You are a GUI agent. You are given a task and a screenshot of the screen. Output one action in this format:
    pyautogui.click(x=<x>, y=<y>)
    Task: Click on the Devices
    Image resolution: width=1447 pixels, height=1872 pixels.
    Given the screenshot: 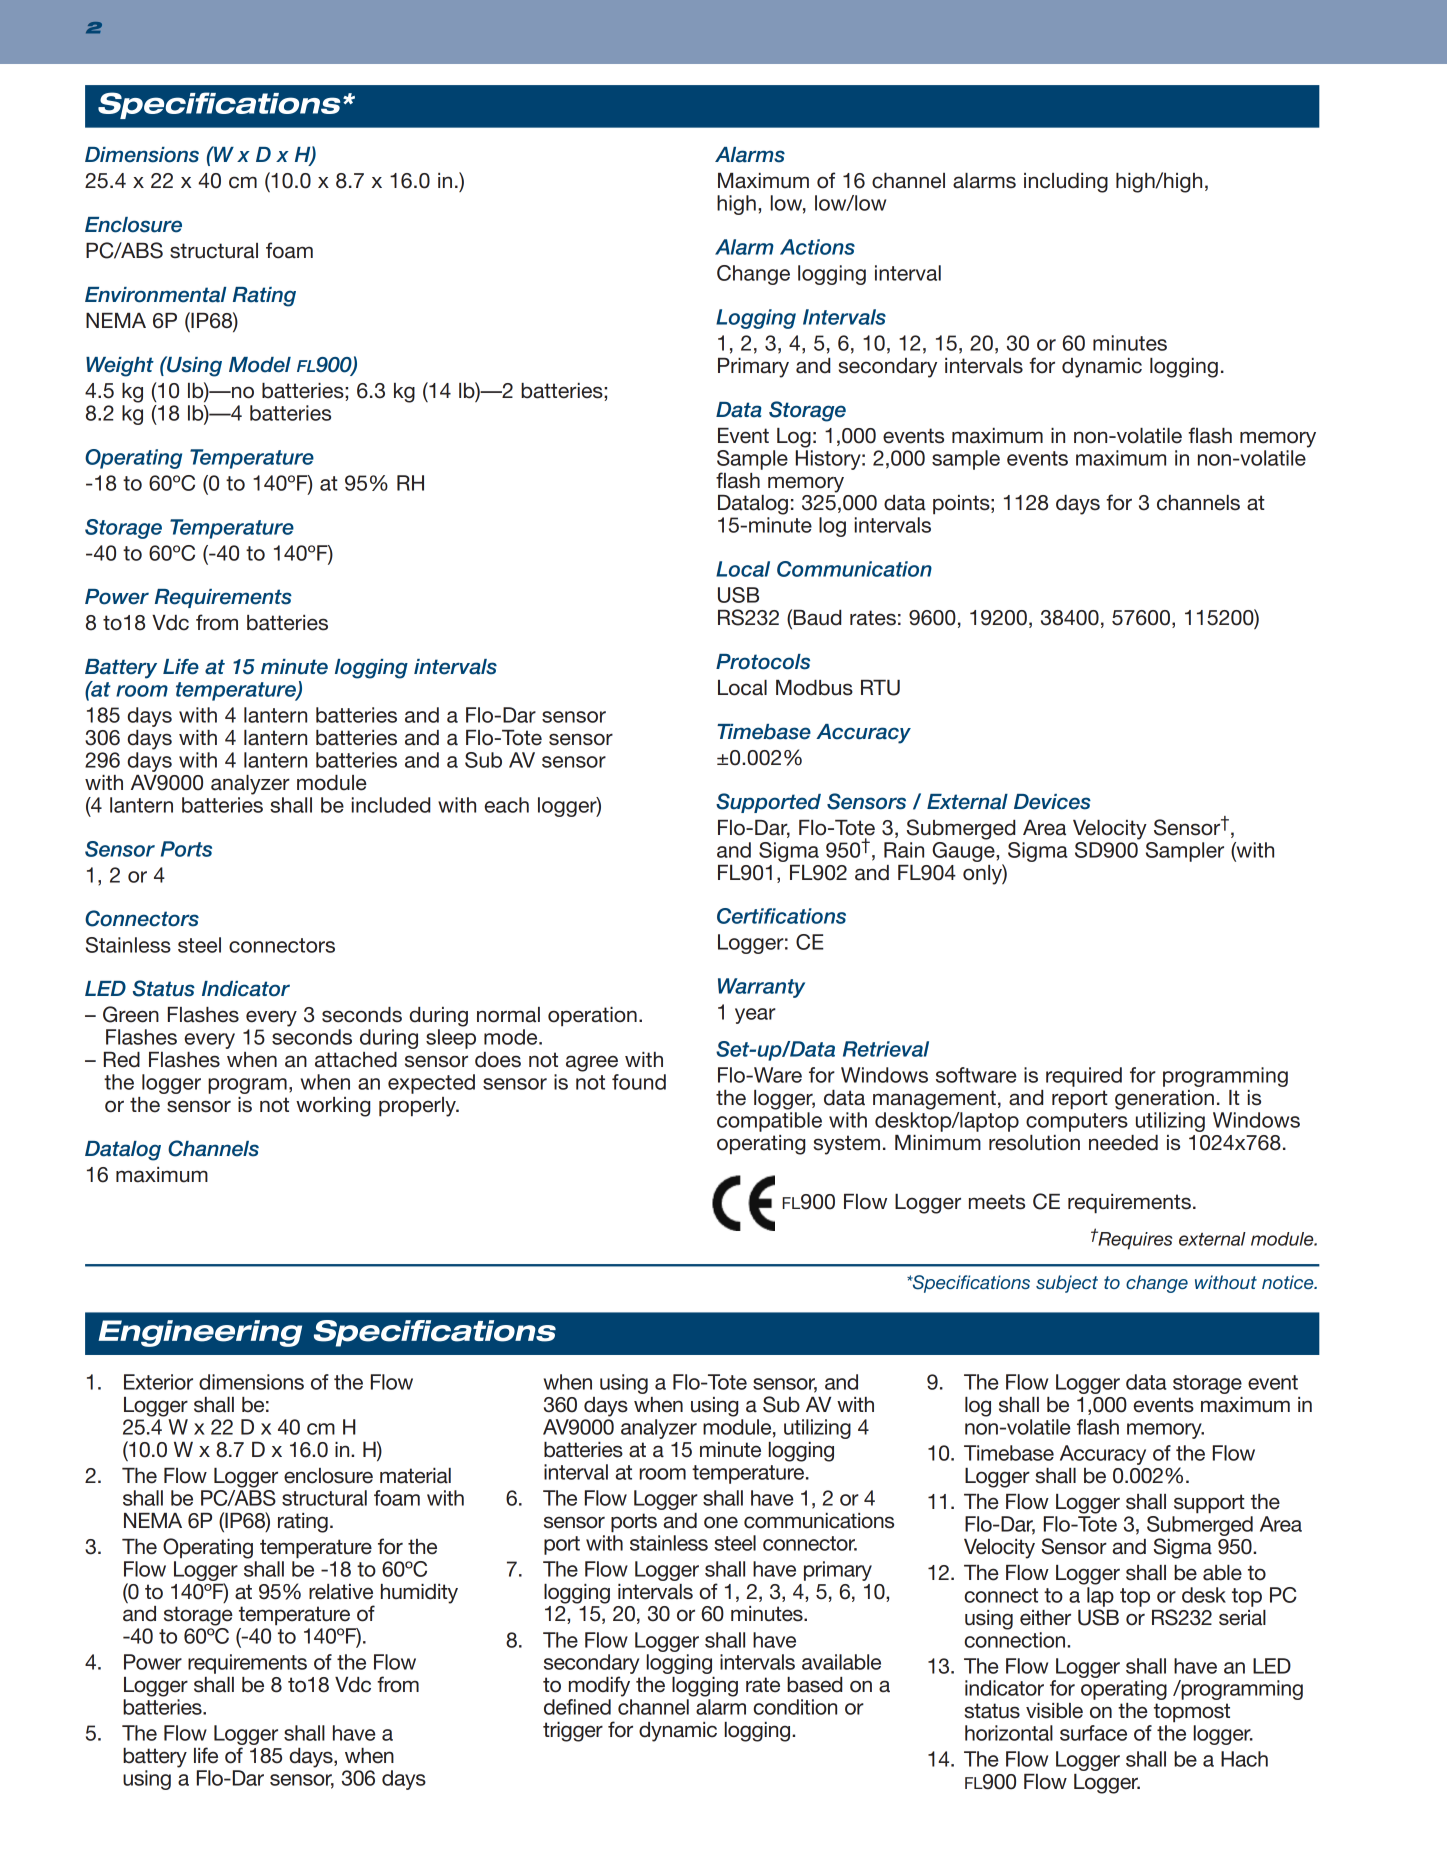 What is the action you would take?
    pyautogui.click(x=1052, y=802)
